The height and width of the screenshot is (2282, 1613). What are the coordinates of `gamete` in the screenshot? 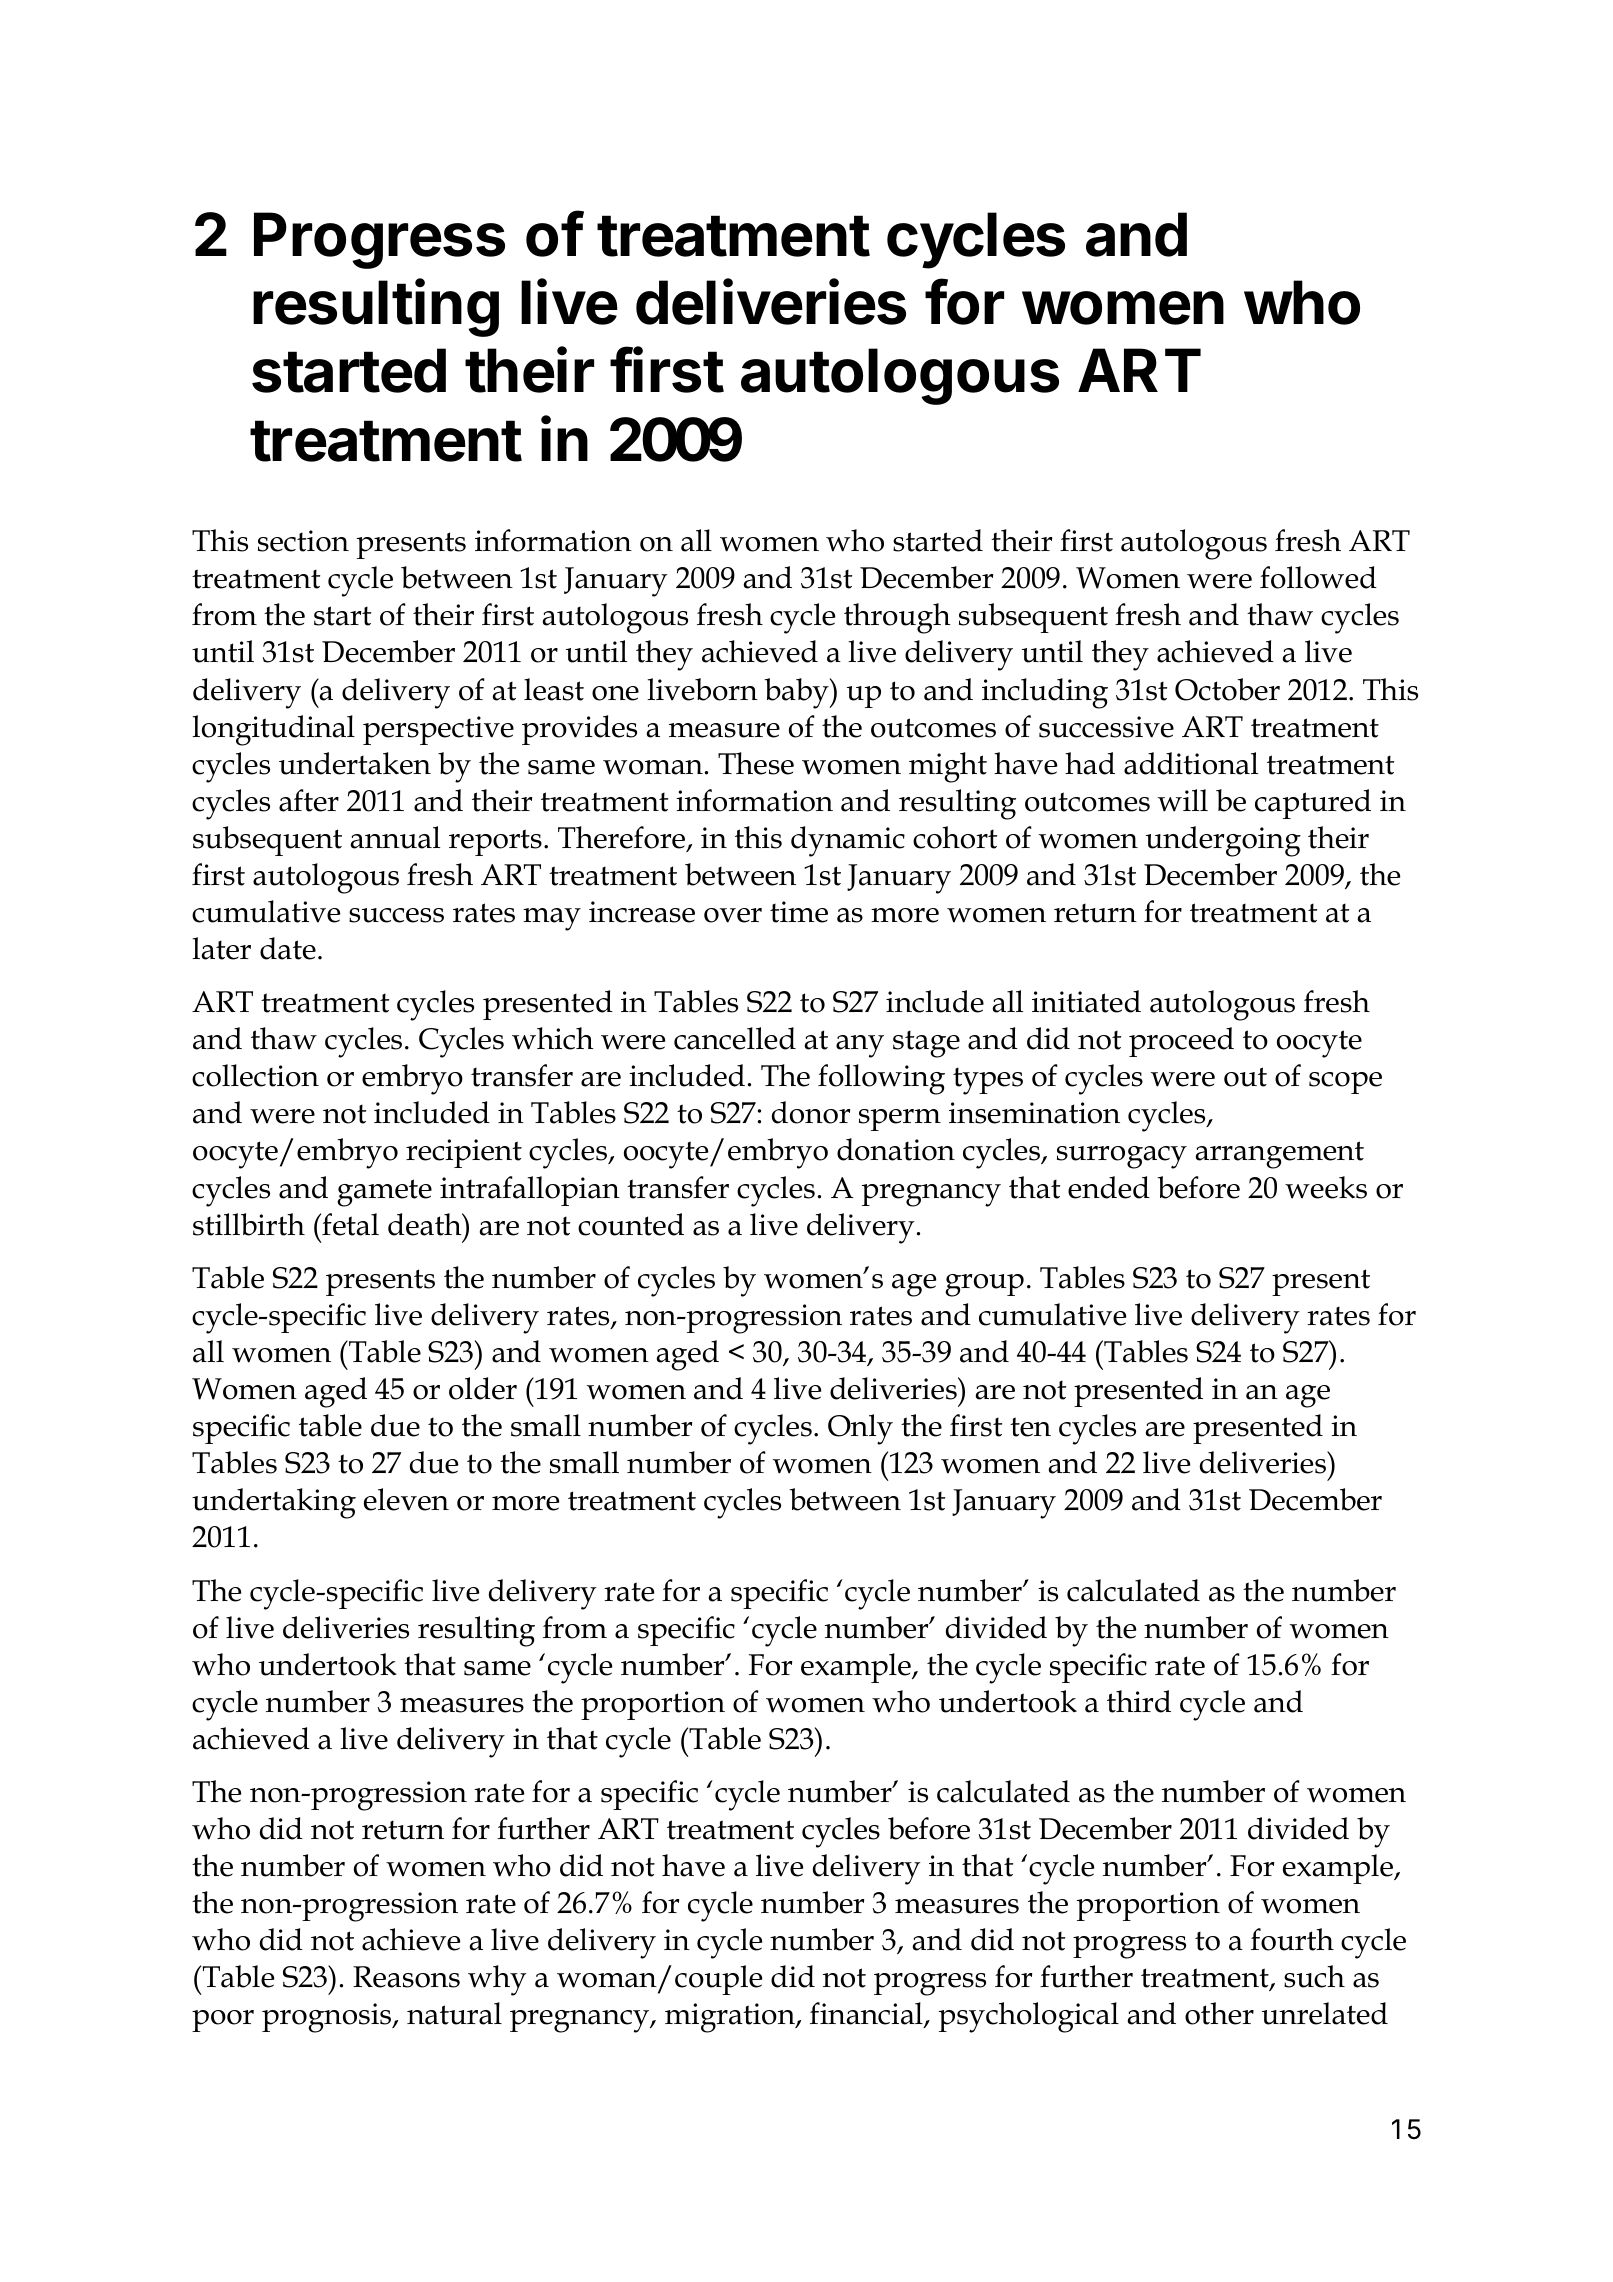 It's located at (384, 1193).
